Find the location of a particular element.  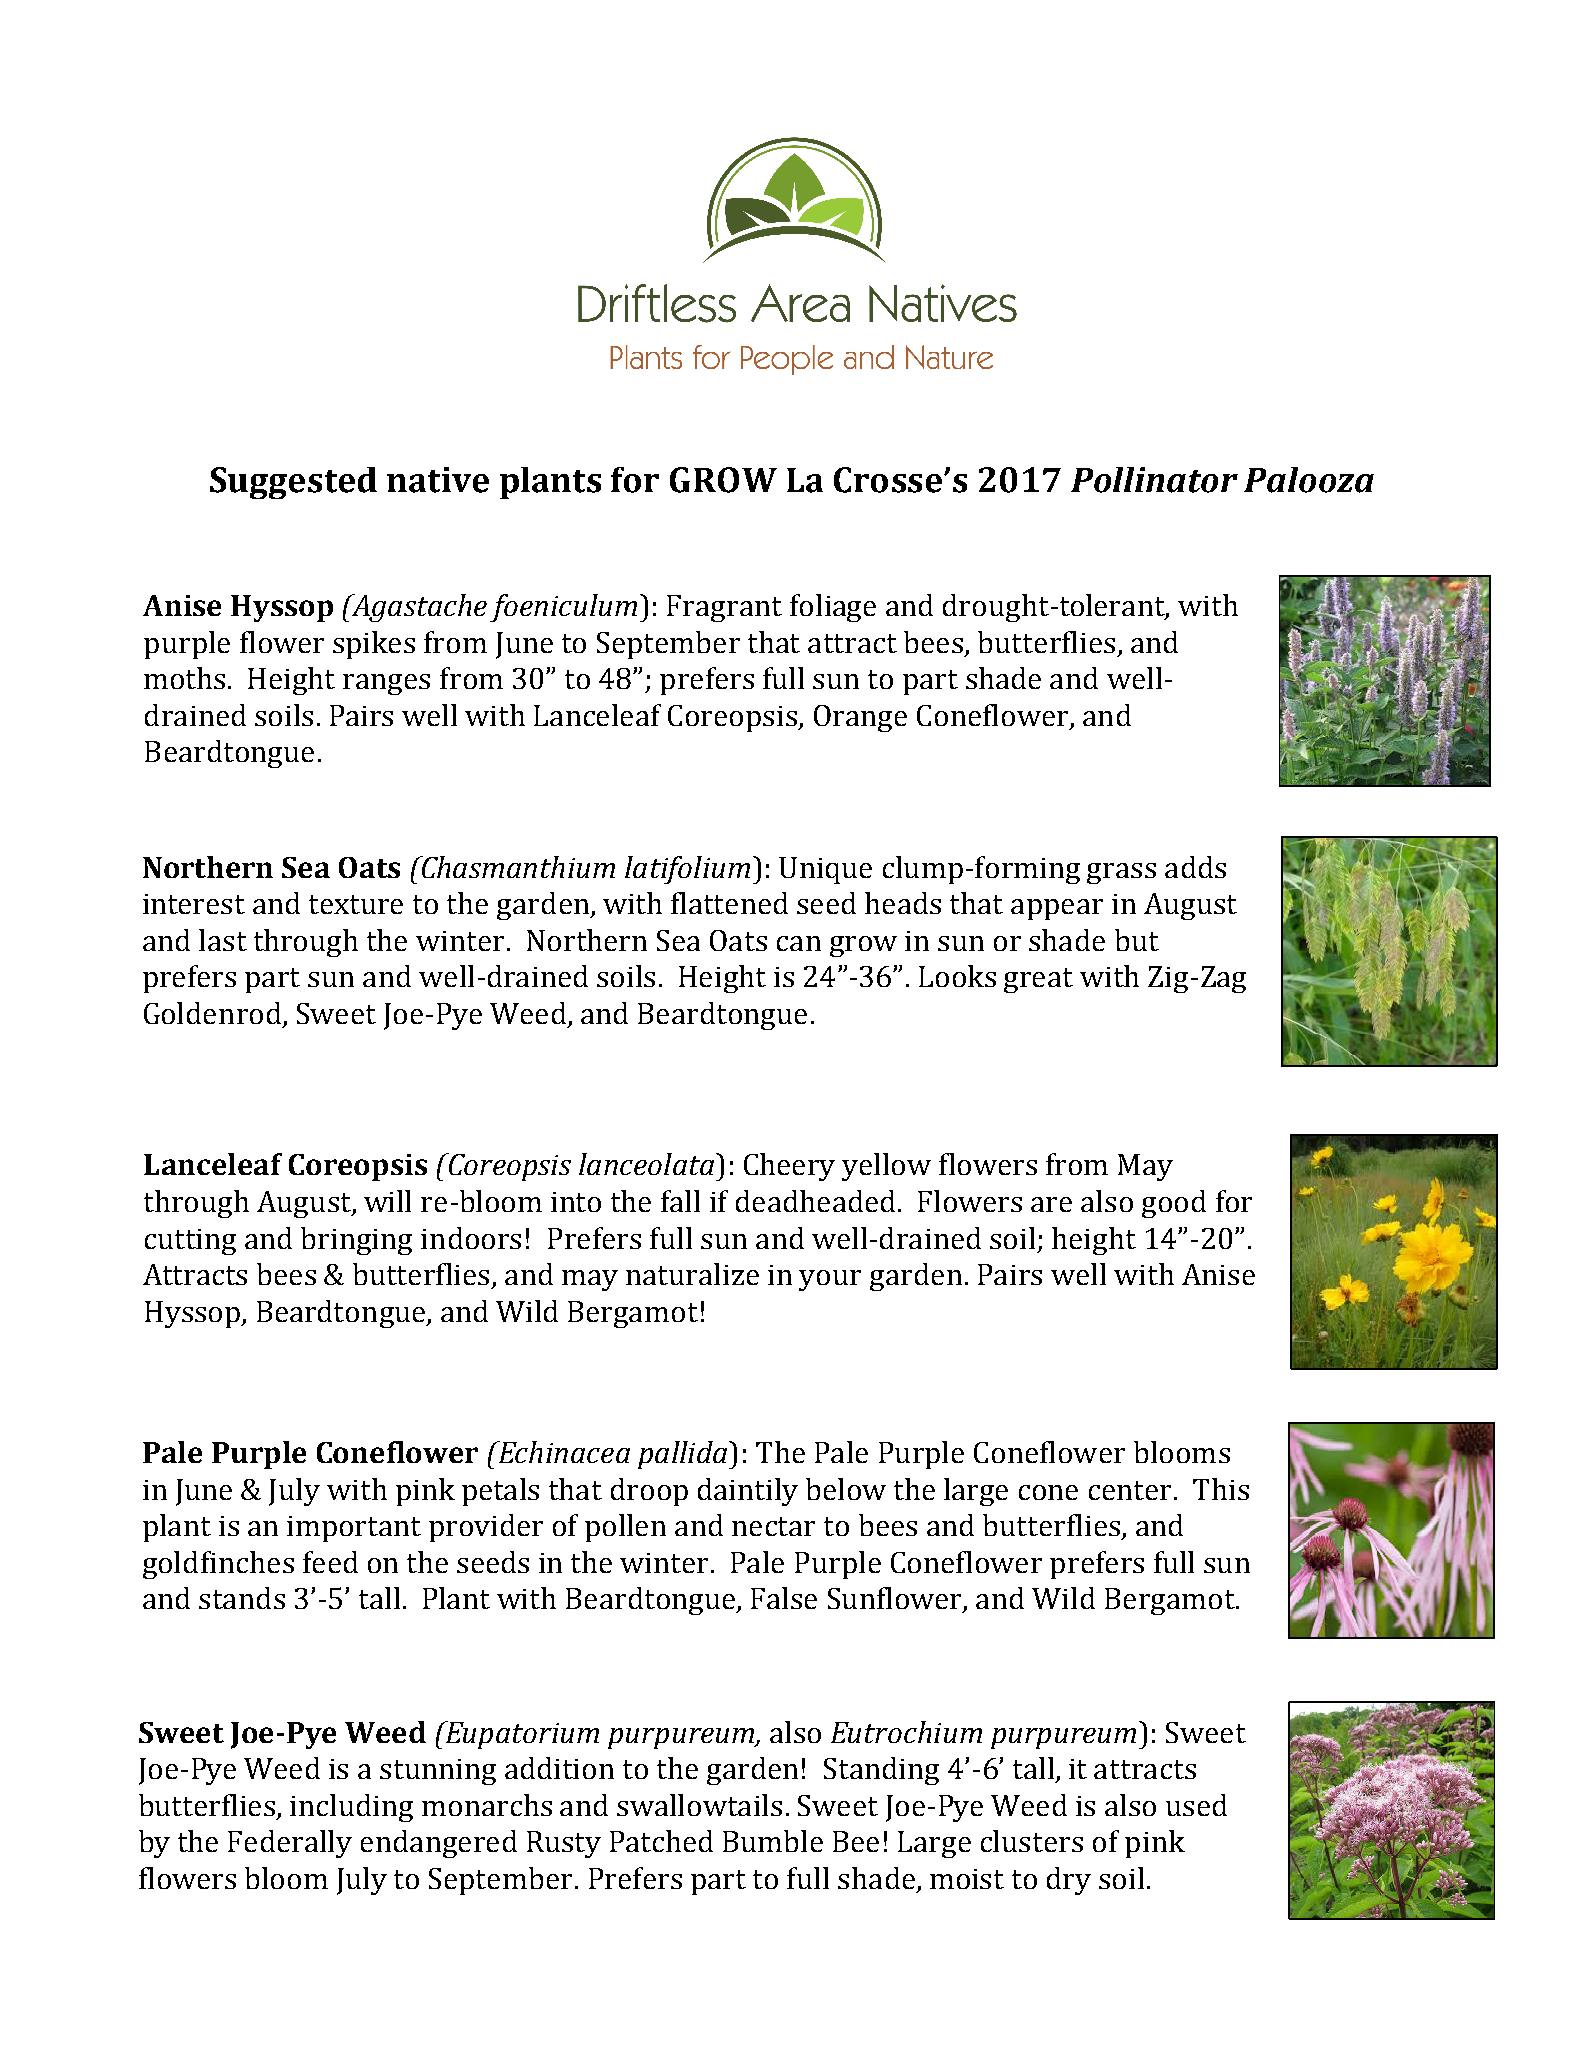

Pollinator is located at coordinates (1154, 480).
